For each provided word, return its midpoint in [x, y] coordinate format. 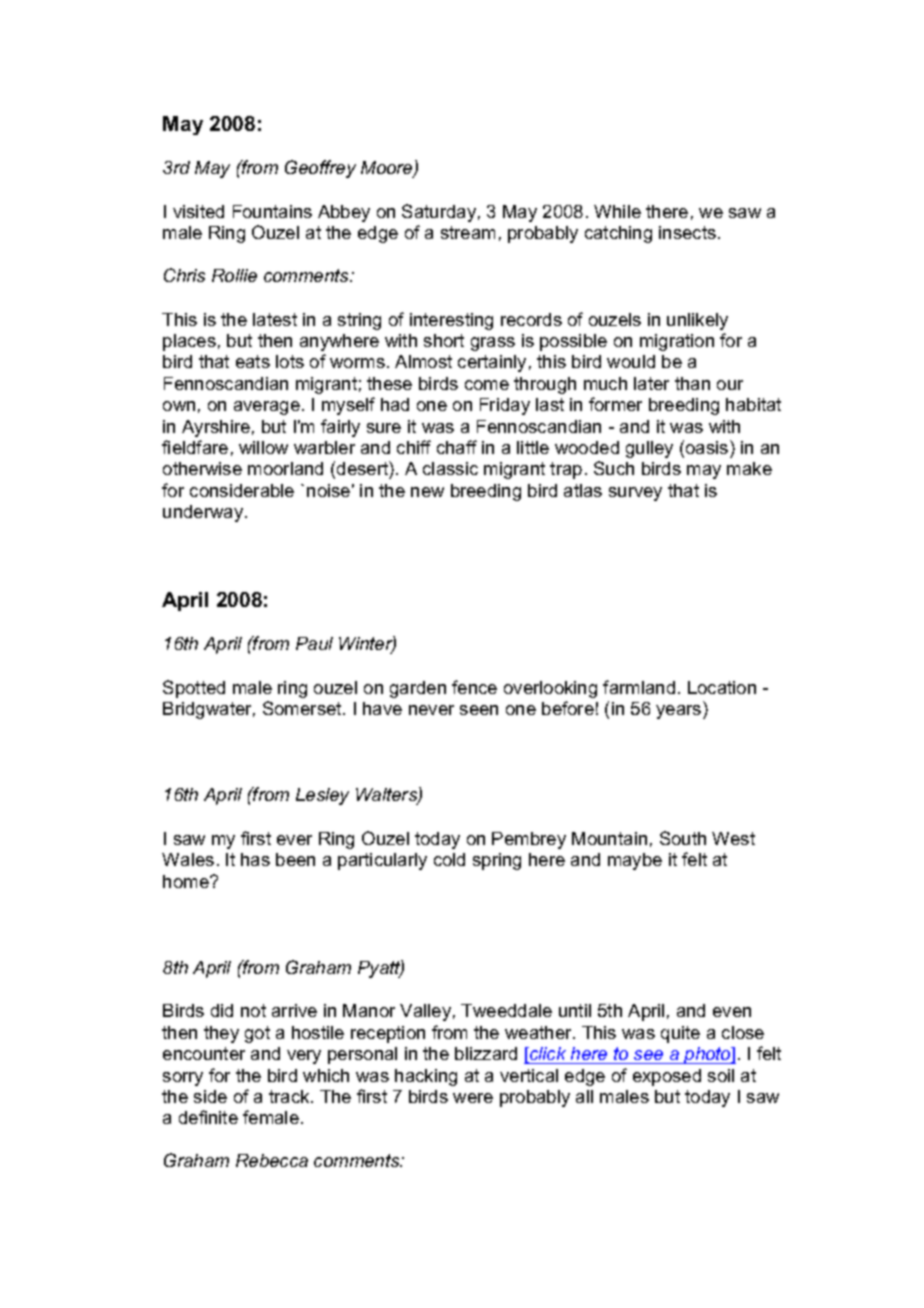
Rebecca [272, 1160]
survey [635, 494]
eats [253, 361]
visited [198, 211]
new [427, 492]
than [692, 383]
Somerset [303, 708]
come [487, 385]
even [732, 1012]
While [617, 211]
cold [449, 859]
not [253, 1010]
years [680, 712]
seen [479, 710]
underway [204, 513]
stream [468, 232]
